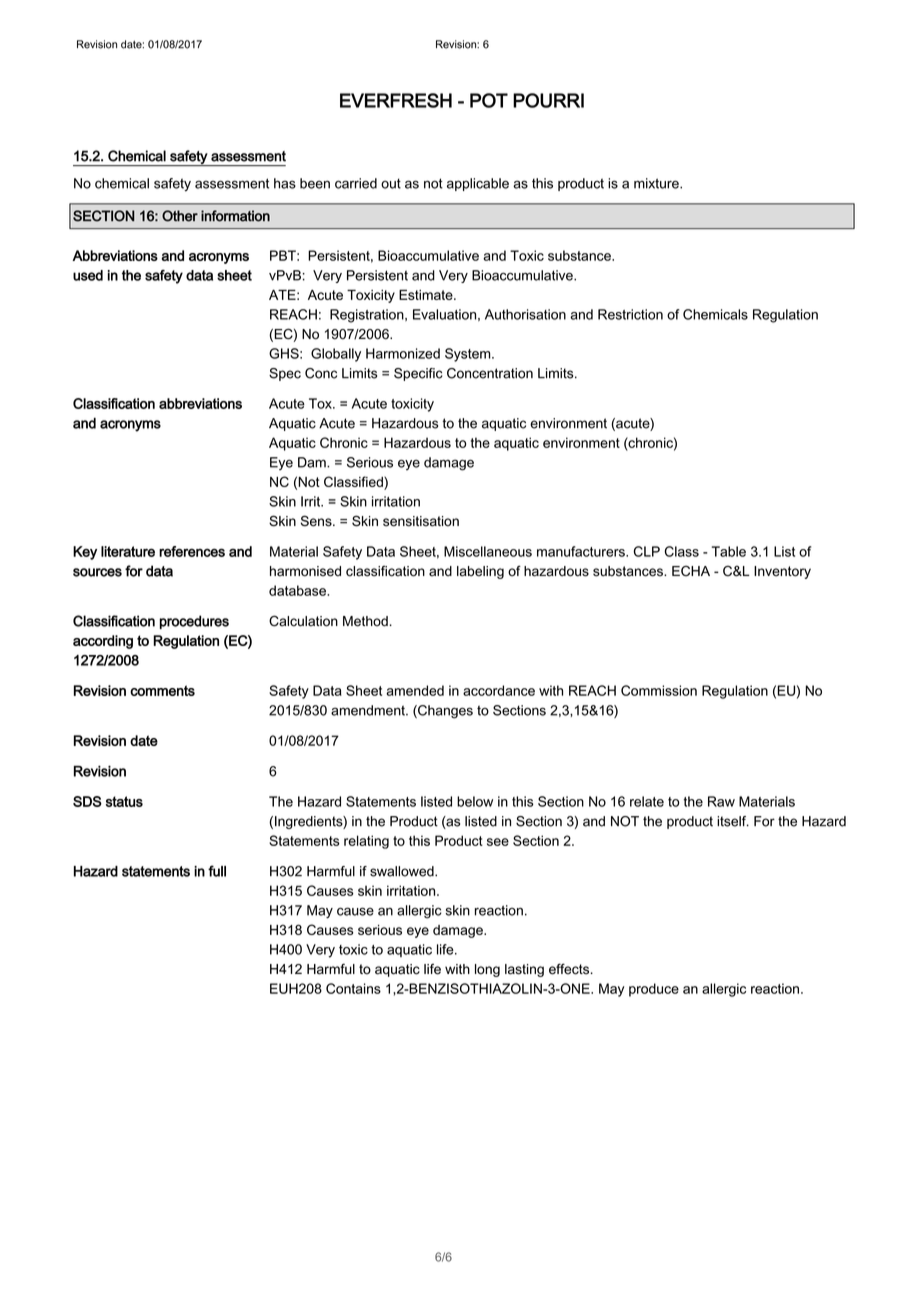 Image resolution: width=924 pixels, height=1308 pixels. What do you see at coordinates (489, 100) in the screenshot?
I see `POT` at bounding box center [489, 100].
